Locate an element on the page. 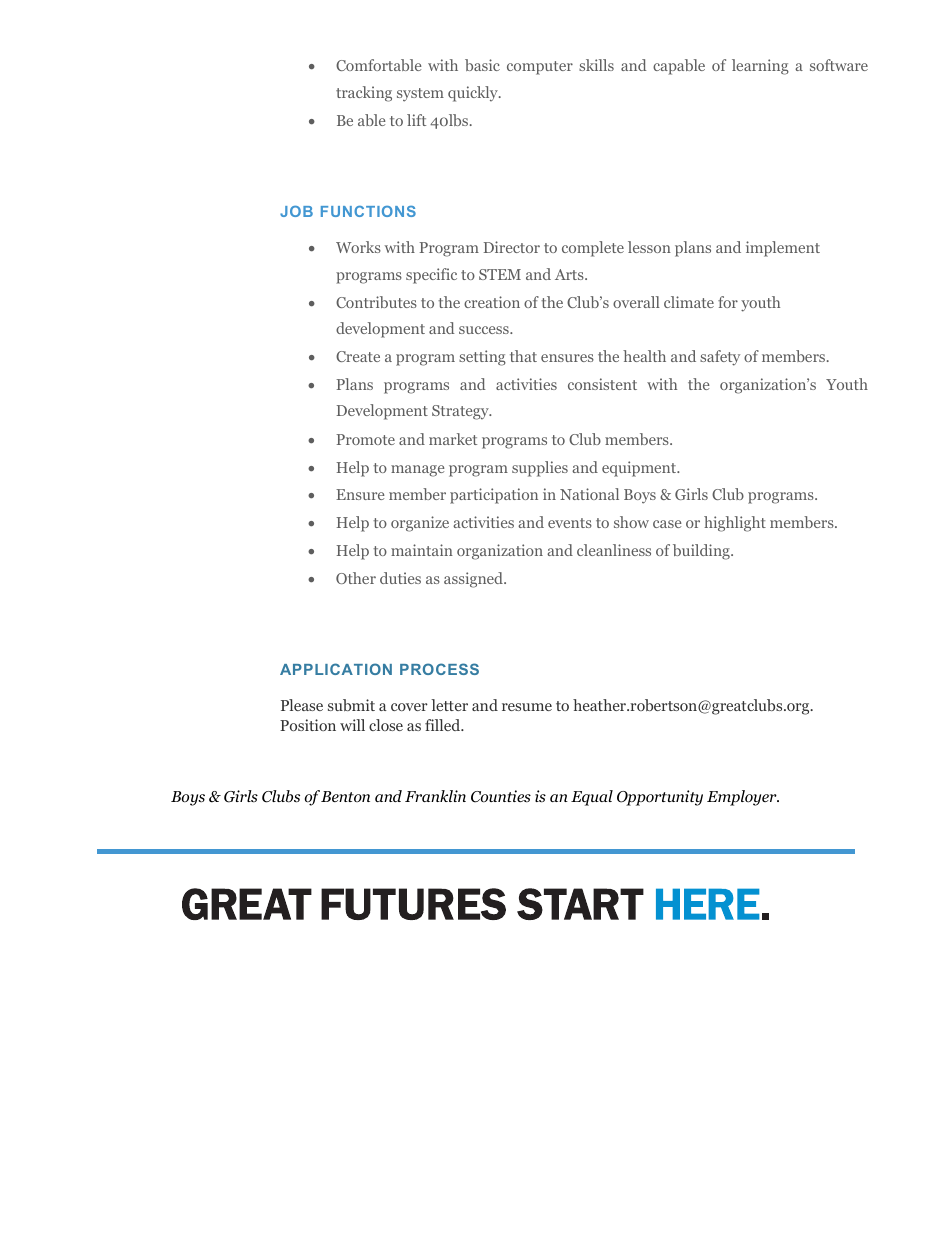 This page has width=952, height=1233. Equal is located at coordinates (592, 798).
